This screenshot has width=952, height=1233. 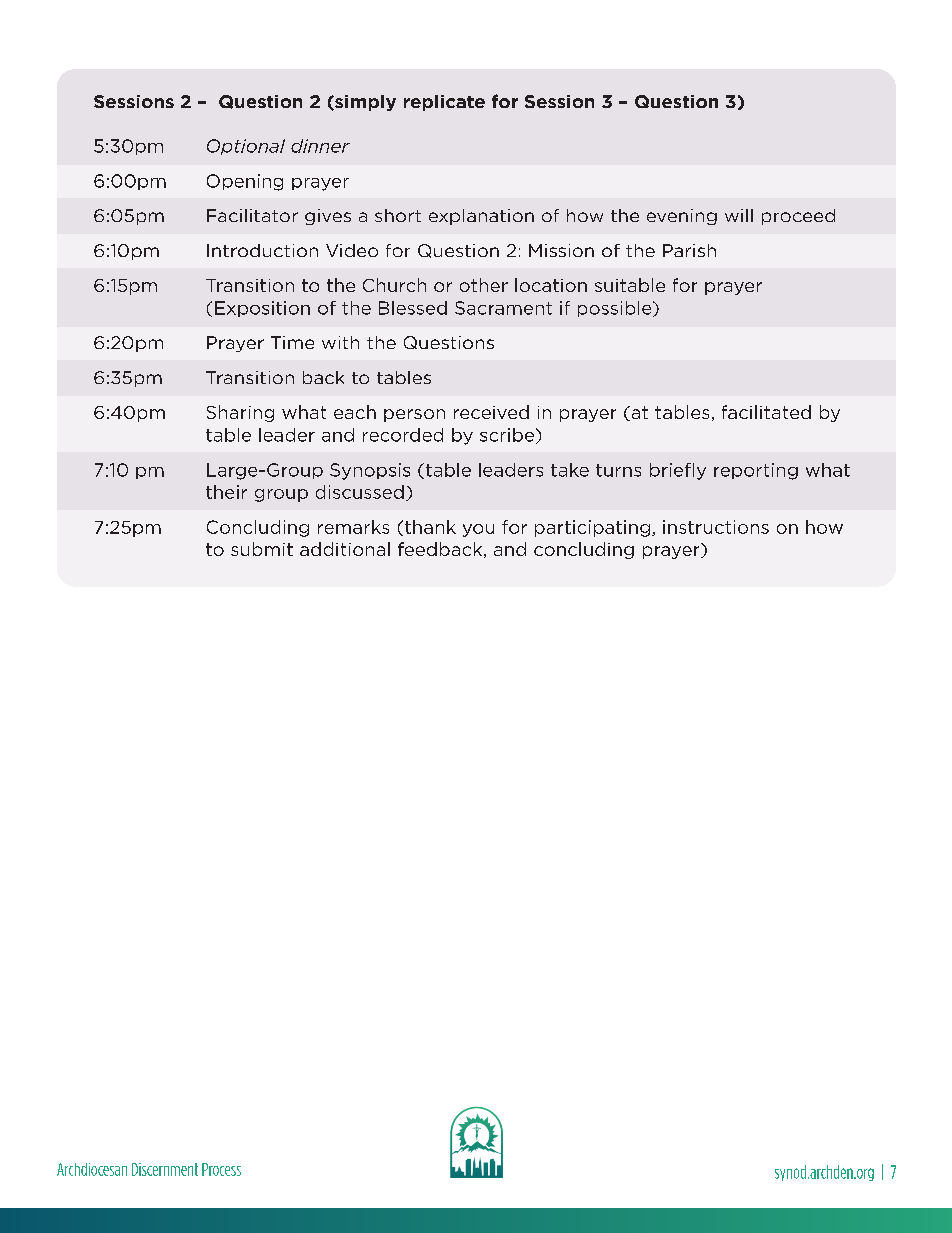 What do you see at coordinates (478, 530) in the screenshot?
I see `you` at bounding box center [478, 530].
